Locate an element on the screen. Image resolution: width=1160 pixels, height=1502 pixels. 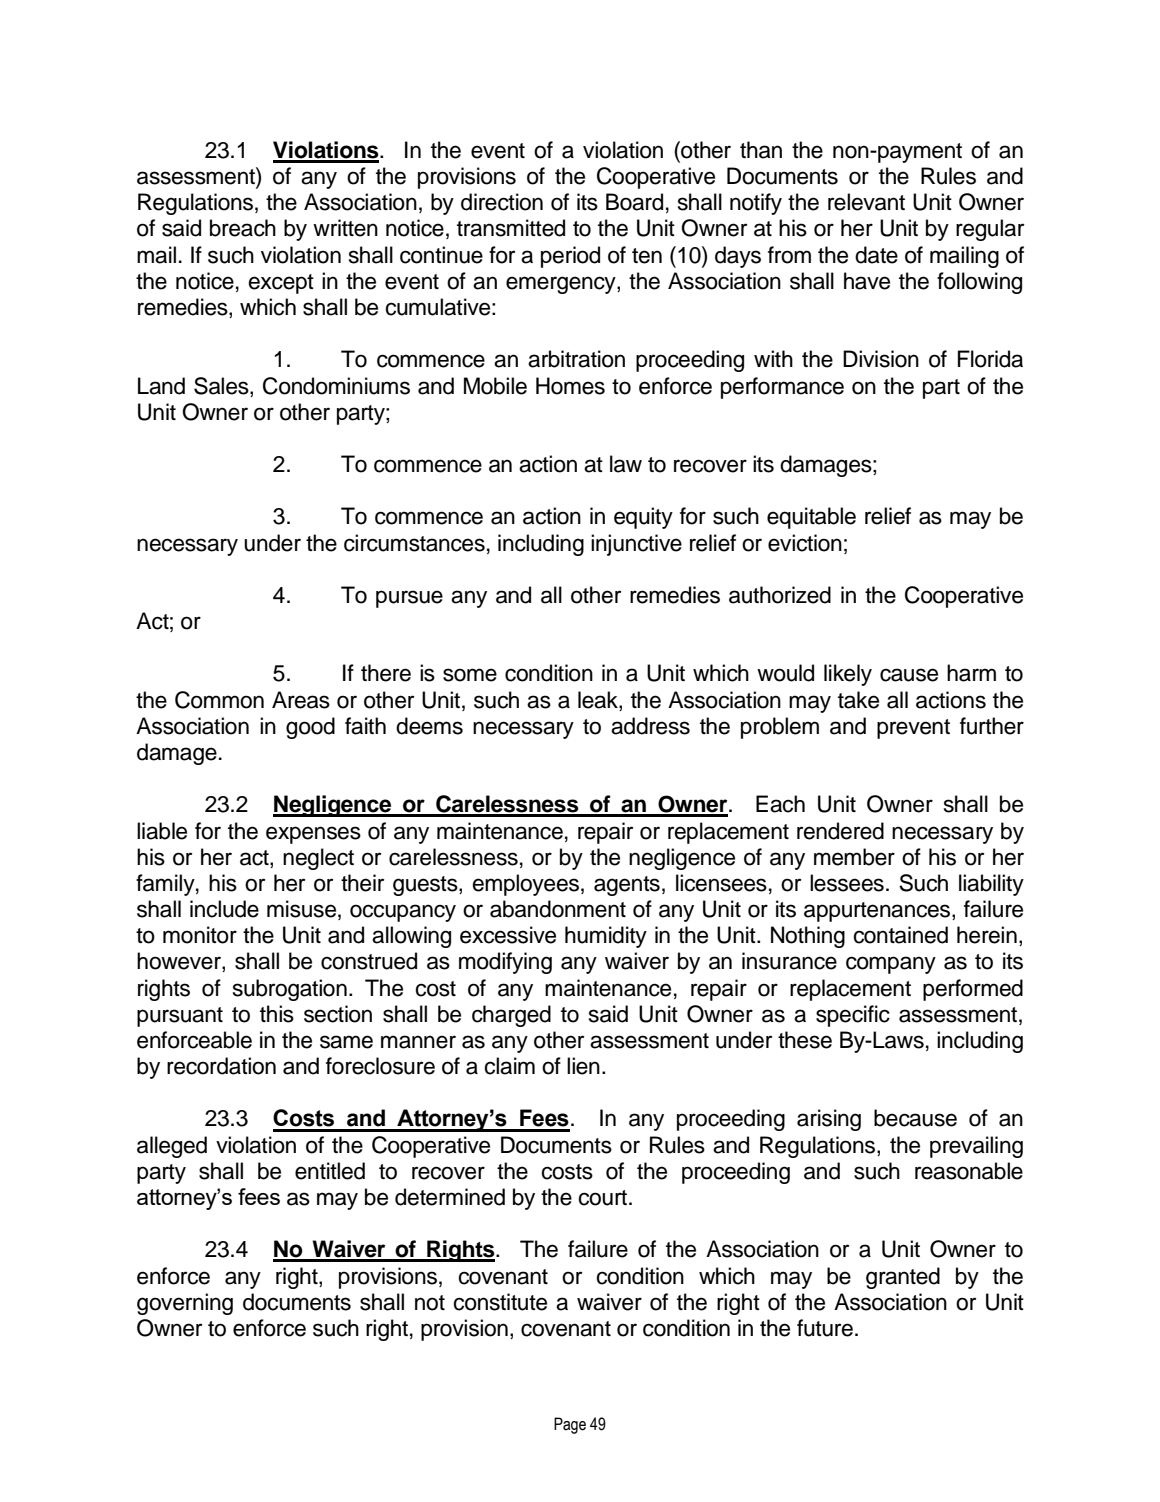
relevant is located at coordinates (866, 202).
